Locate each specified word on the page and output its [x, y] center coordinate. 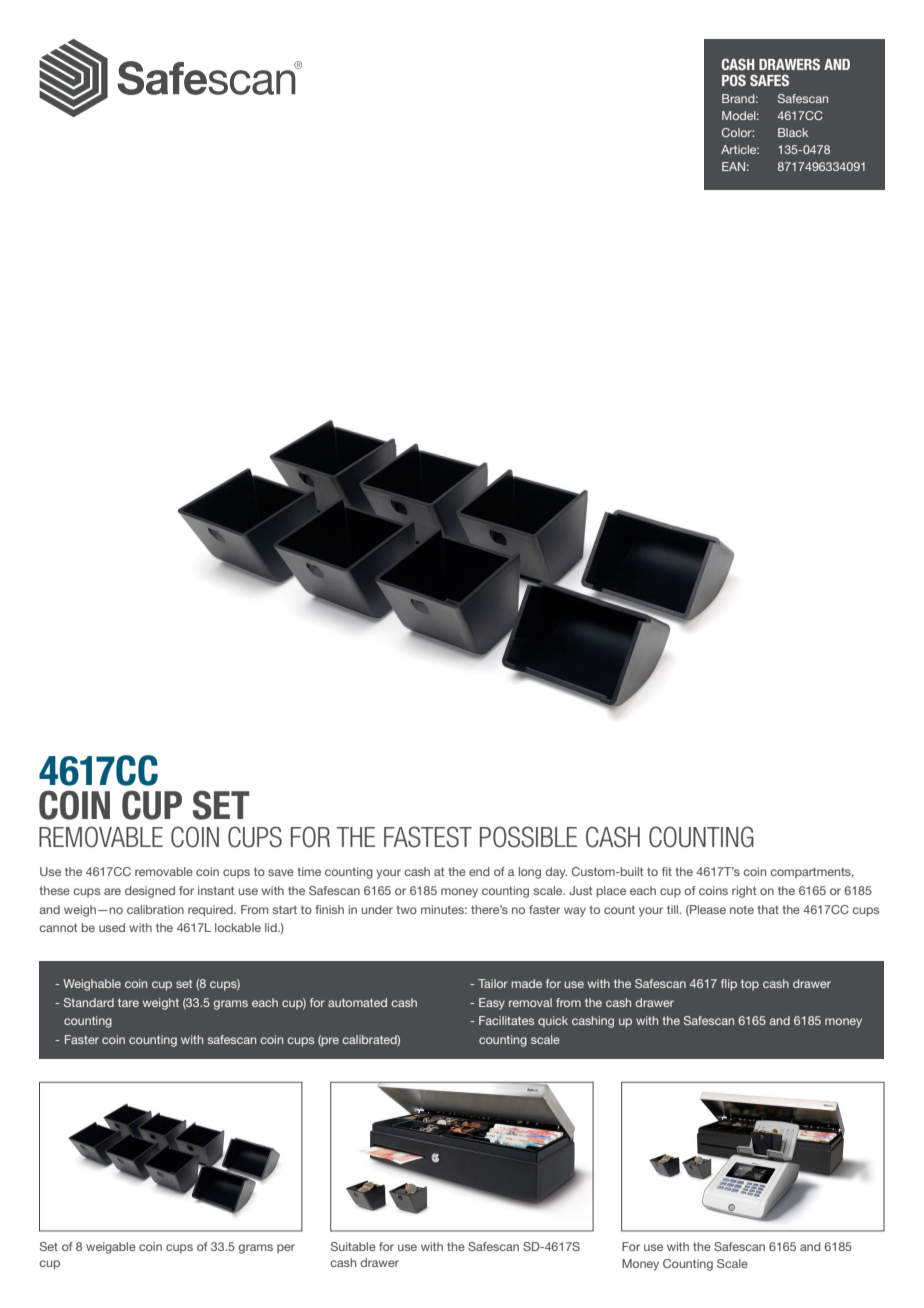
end [479, 871]
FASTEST [428, 837]
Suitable [353, 1246]
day [556, 873]
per [286, 1249]
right [744, 892]
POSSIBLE [528, 837]
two [406, 910]
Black [793, 132]
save [281, 872]
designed [150, 892]
